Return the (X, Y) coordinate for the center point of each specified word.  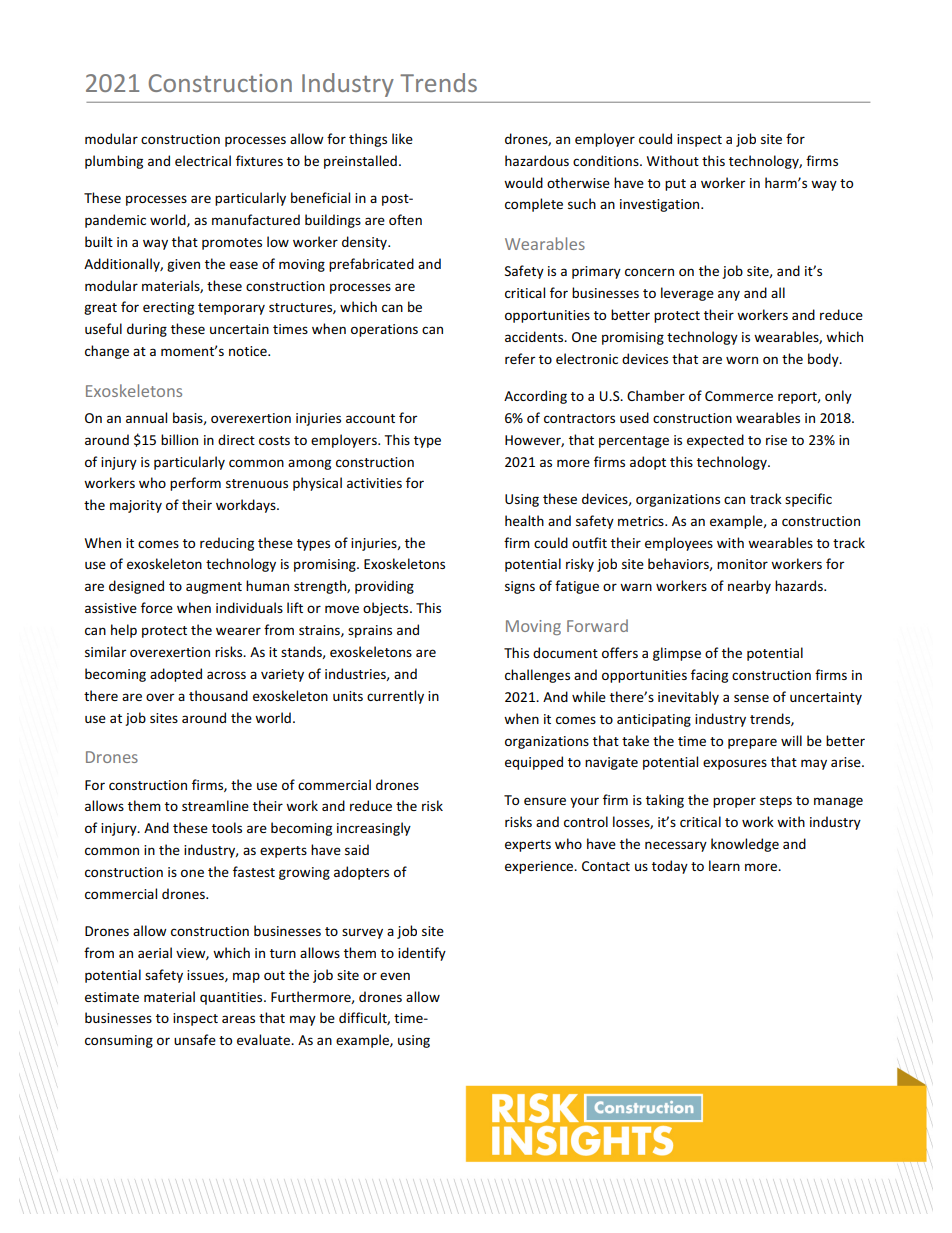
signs (520, 587)
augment (214, 588)
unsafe (195, 1039)
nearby (749, 587)
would (523, 182)
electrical (203, 160)
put (675, 185)
